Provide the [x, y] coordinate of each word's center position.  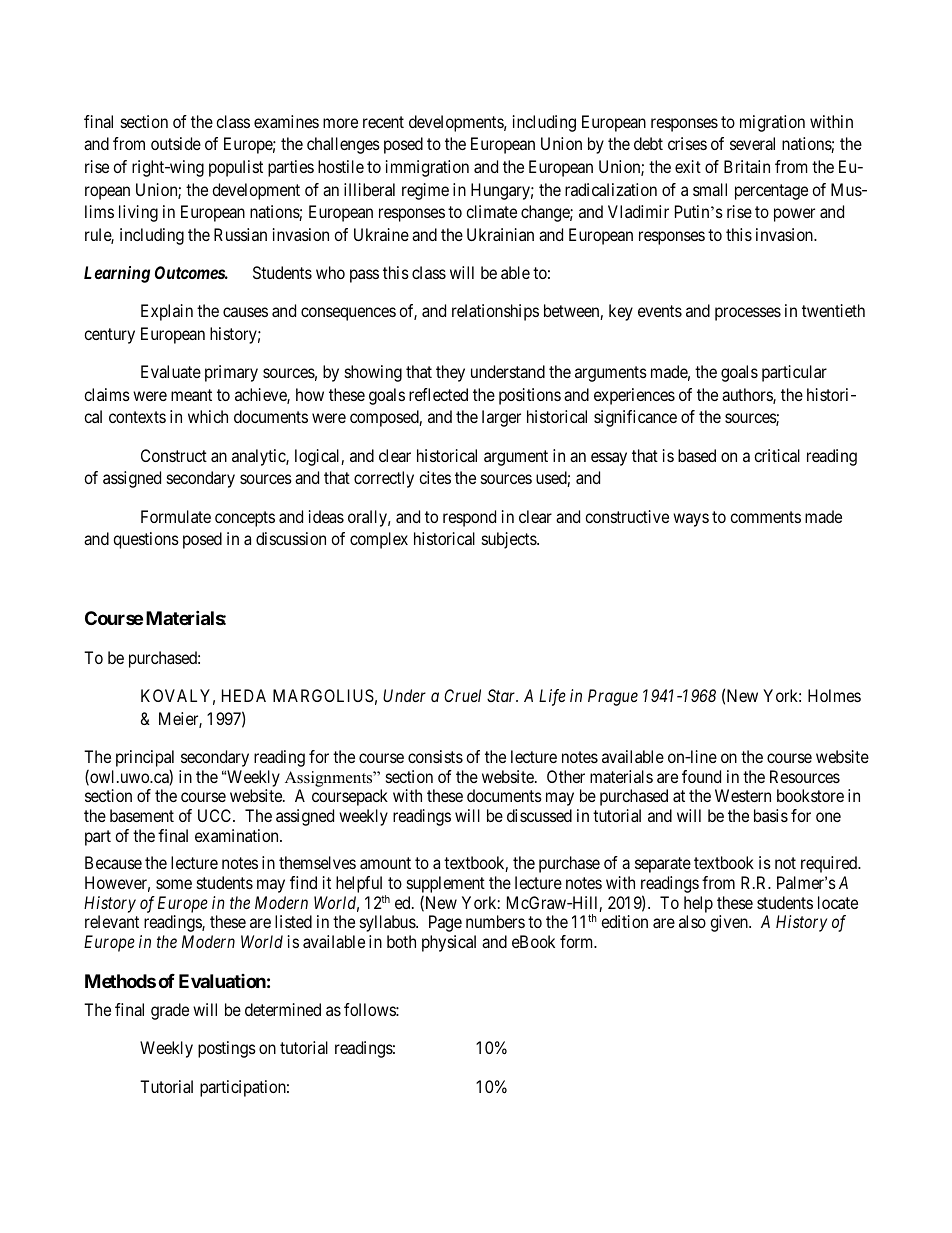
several [752, 143]
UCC [216, 815]
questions [146, 540]
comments [765, 517]
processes [748, 314]
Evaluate [171, 371]
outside [176, 143]
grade [170, 1011]
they [450, 373]
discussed [539, 815]
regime [425, 191]
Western [743, 795]
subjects [510, 540]
